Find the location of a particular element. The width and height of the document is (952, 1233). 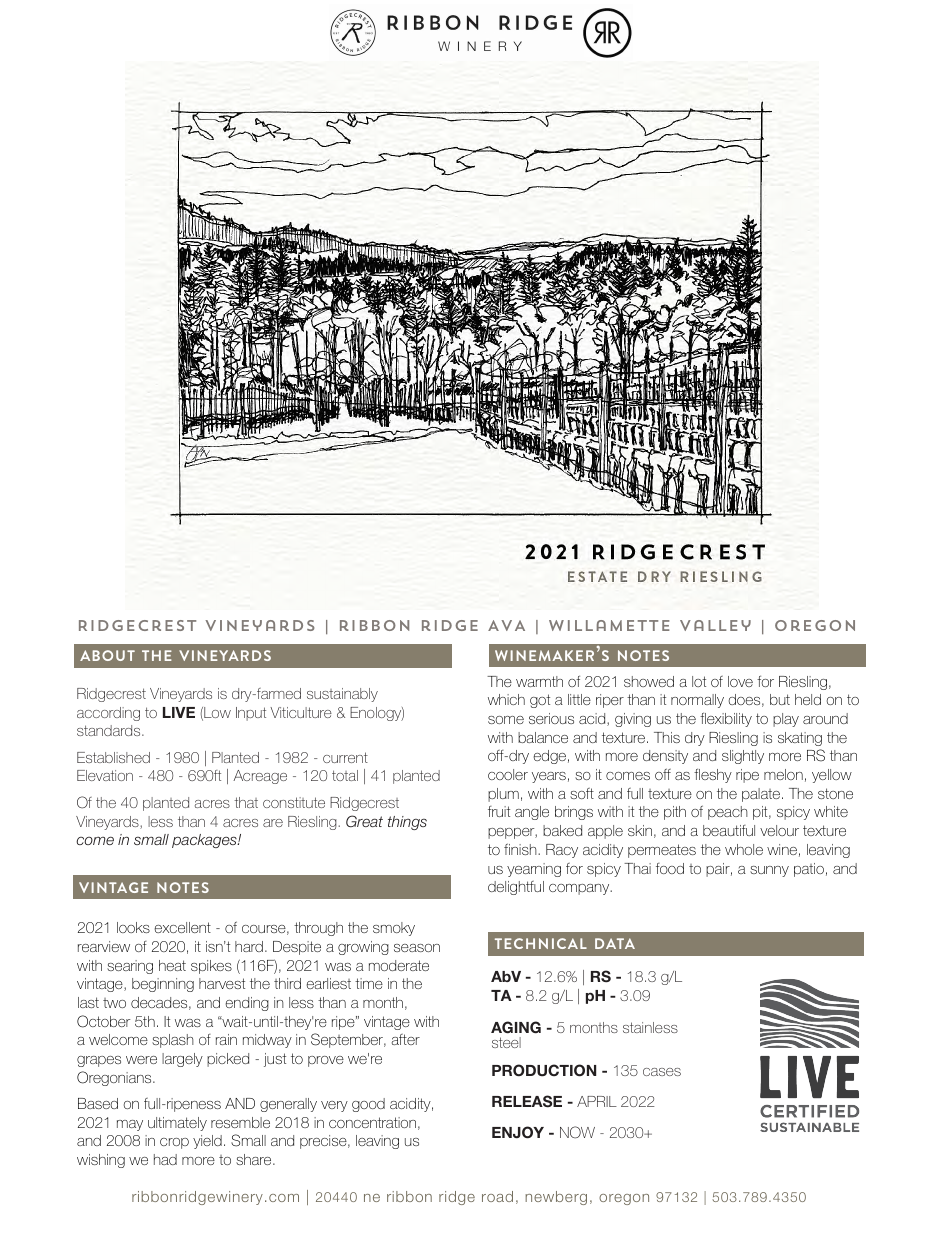

Valley is located at coordinates (715, 625).
